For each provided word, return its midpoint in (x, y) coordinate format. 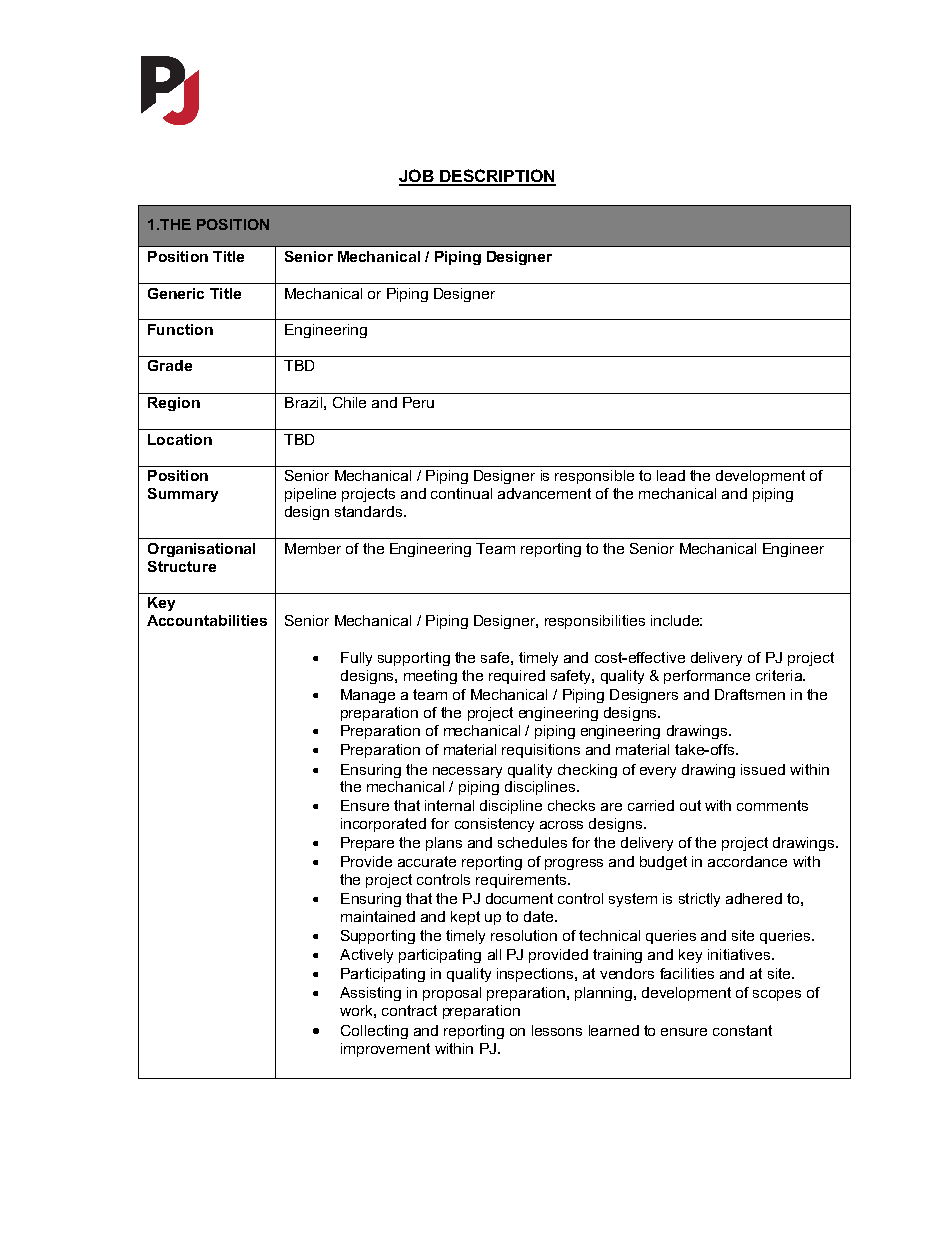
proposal (452, 994)
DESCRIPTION (497, 177)
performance (707, 677)
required (517, 677)
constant (742, 1030)
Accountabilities (207, 620)
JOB (417, 177)
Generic (176, 293)
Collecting (374, 1032)
